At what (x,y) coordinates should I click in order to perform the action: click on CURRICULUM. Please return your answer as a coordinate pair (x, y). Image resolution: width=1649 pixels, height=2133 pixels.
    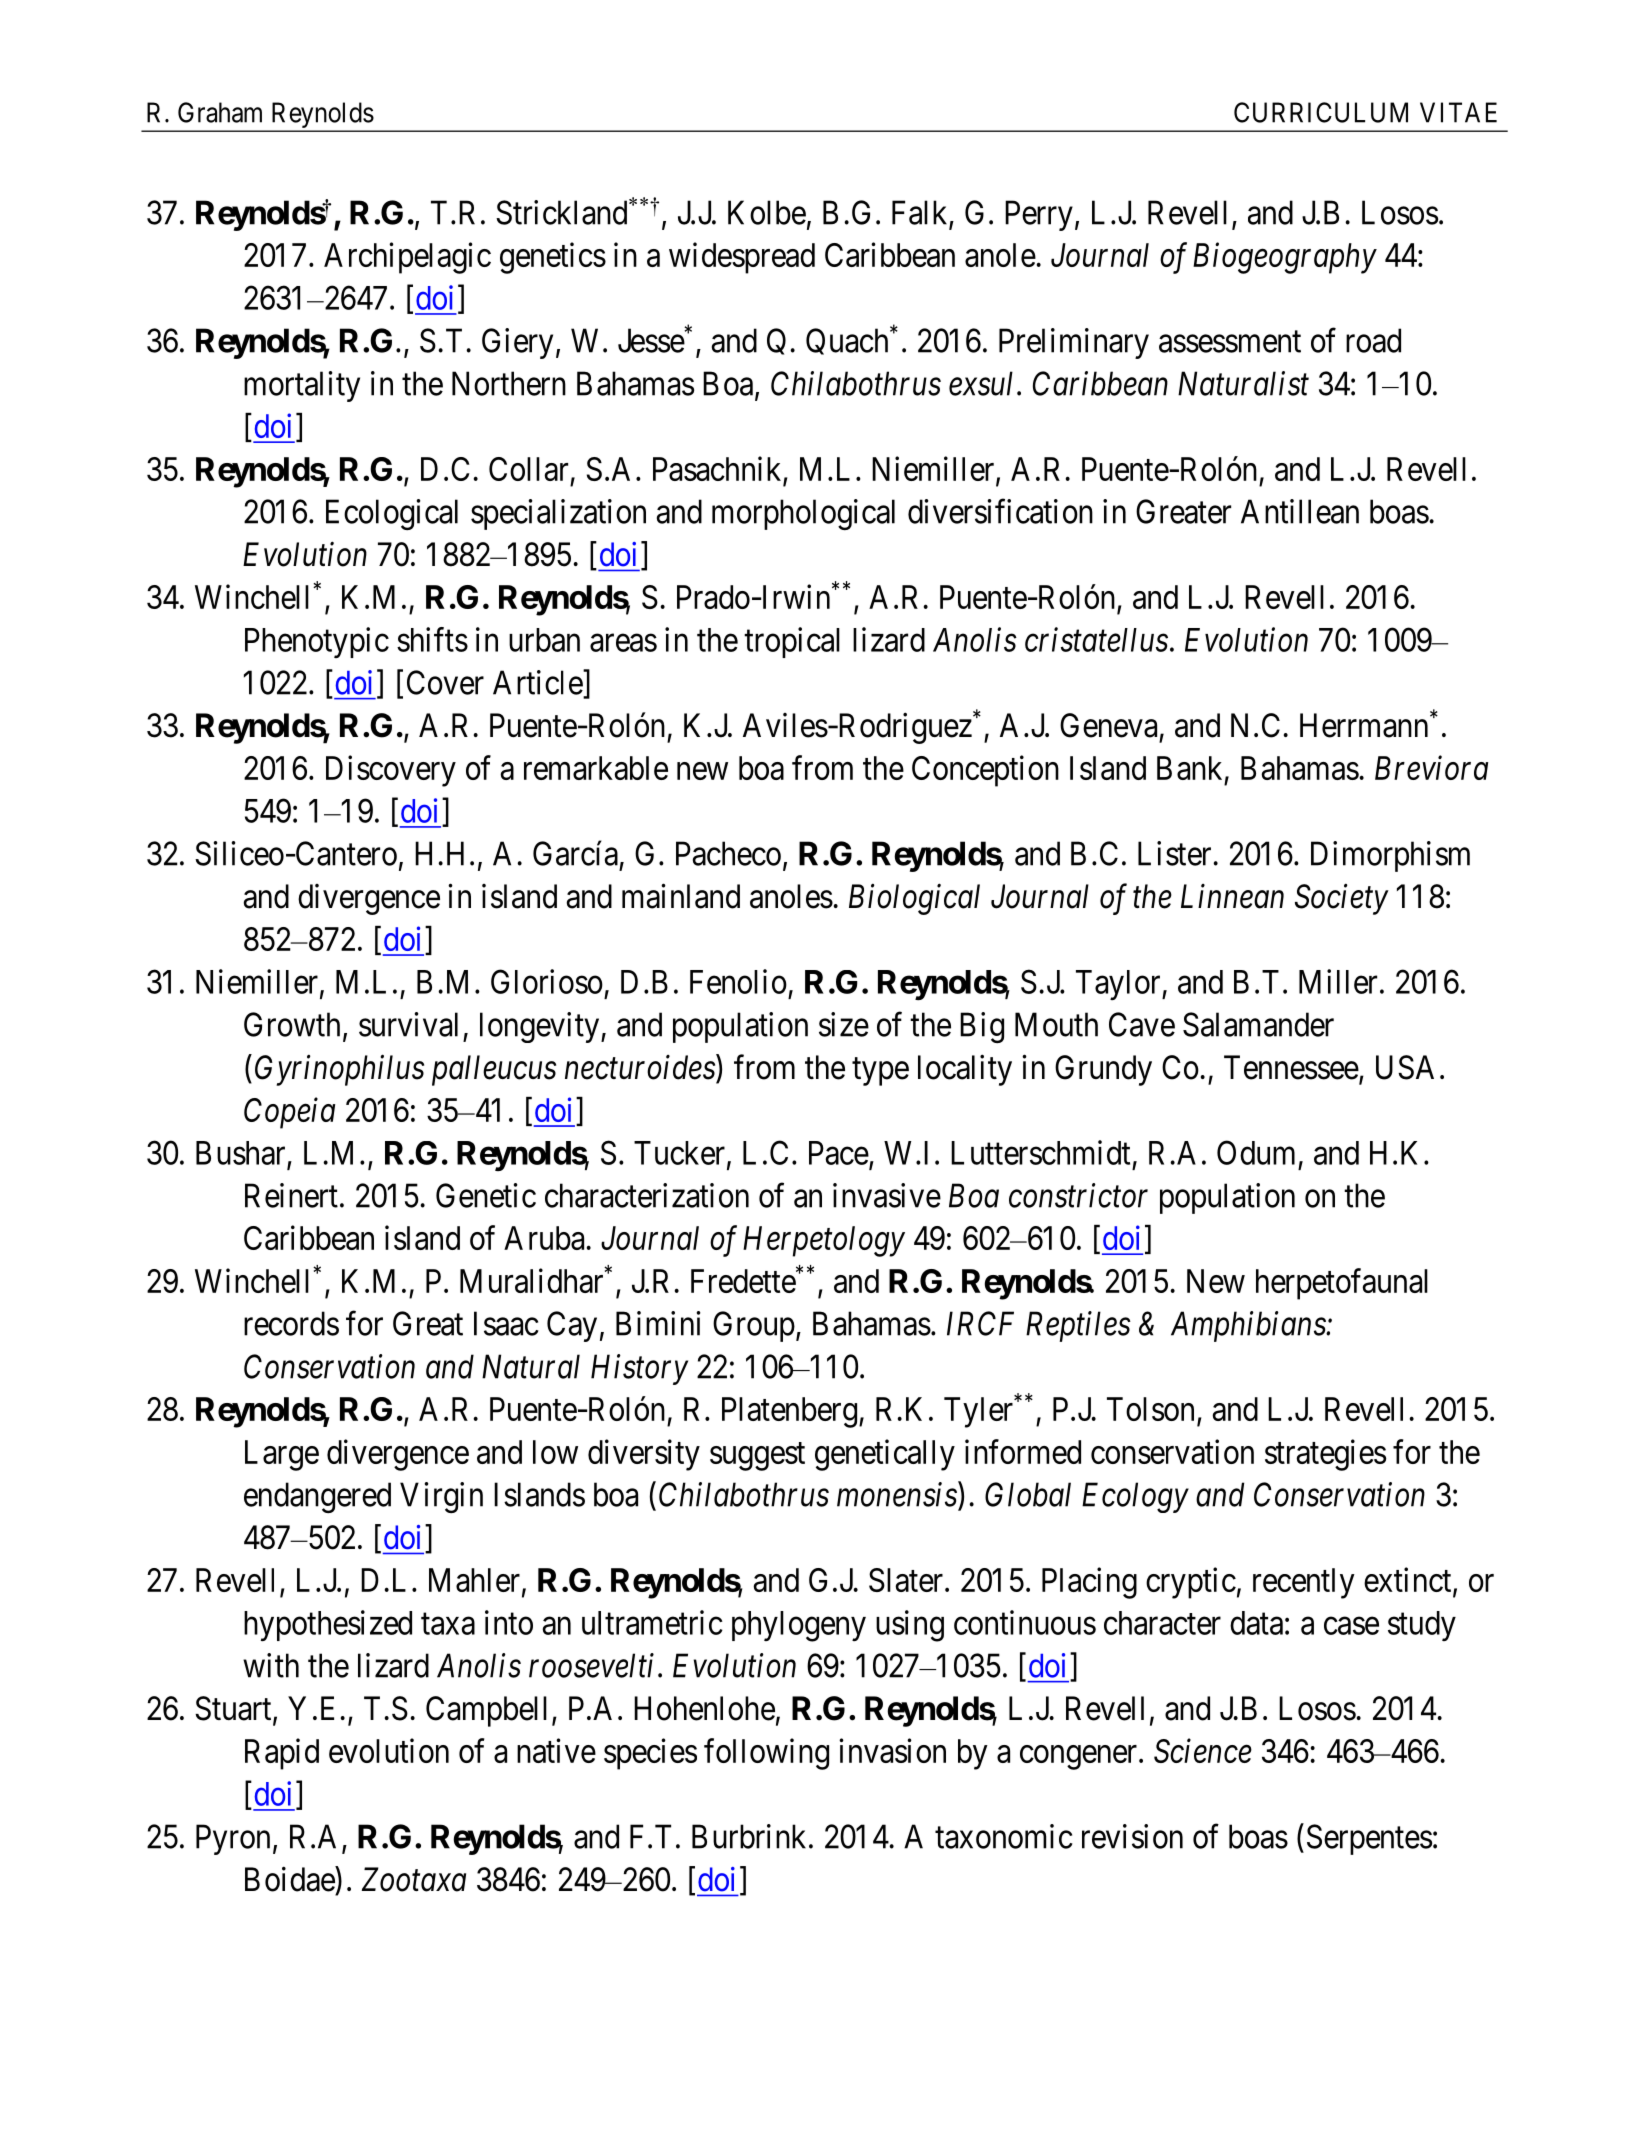
    Looking at the image, I should click on (1321, 112).
